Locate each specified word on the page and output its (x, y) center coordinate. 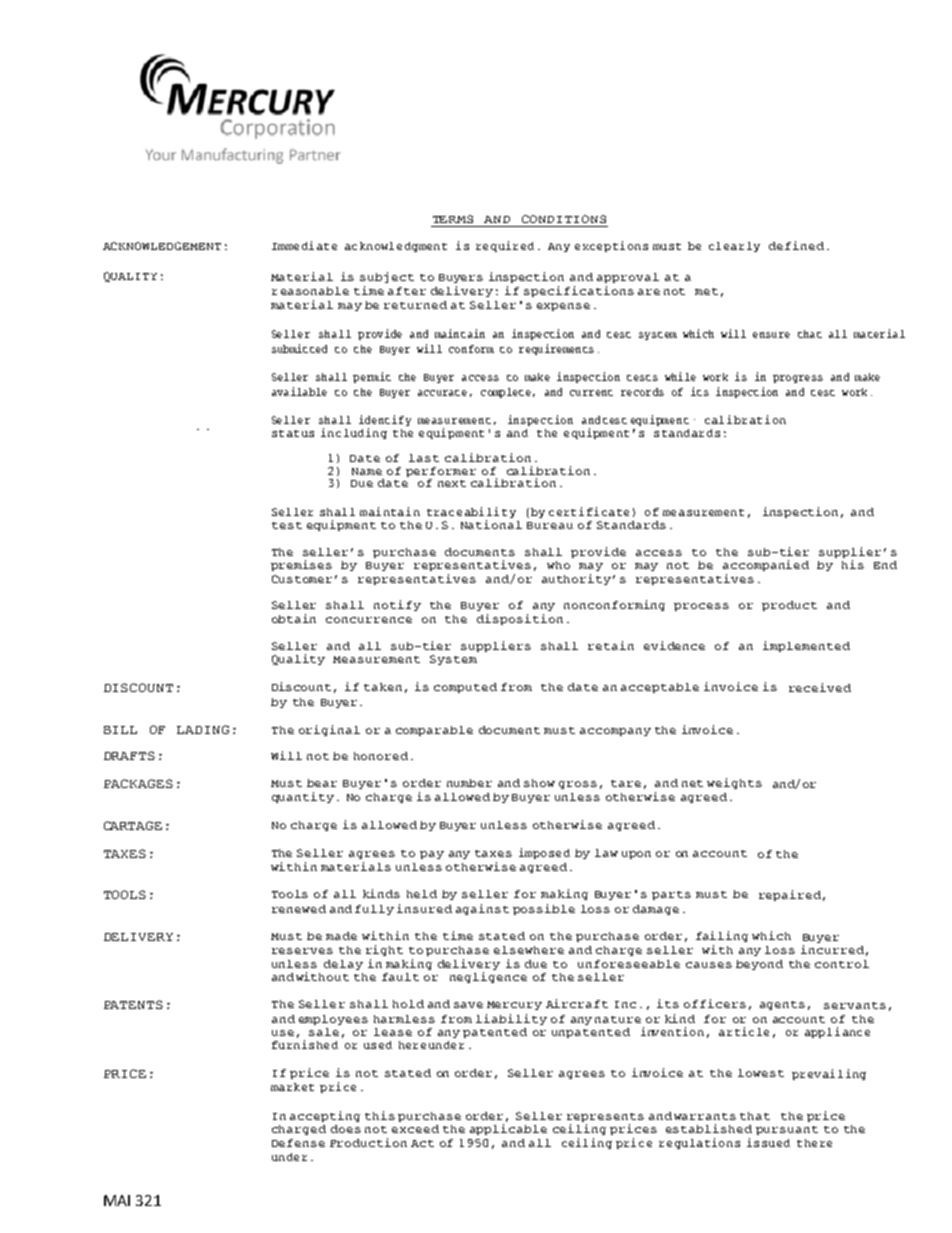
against (482, 909)
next (452, 483)
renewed (299, 909)
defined (796, 245)
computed (465, 688)
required (505, 246)
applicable (508, 1129)
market (292, 1087)
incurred (832, 949)
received (820, 687)
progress (798, 379)
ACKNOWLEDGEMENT (162, 246)
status (293, 433)
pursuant (787, 1130)
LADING (203, 729)
